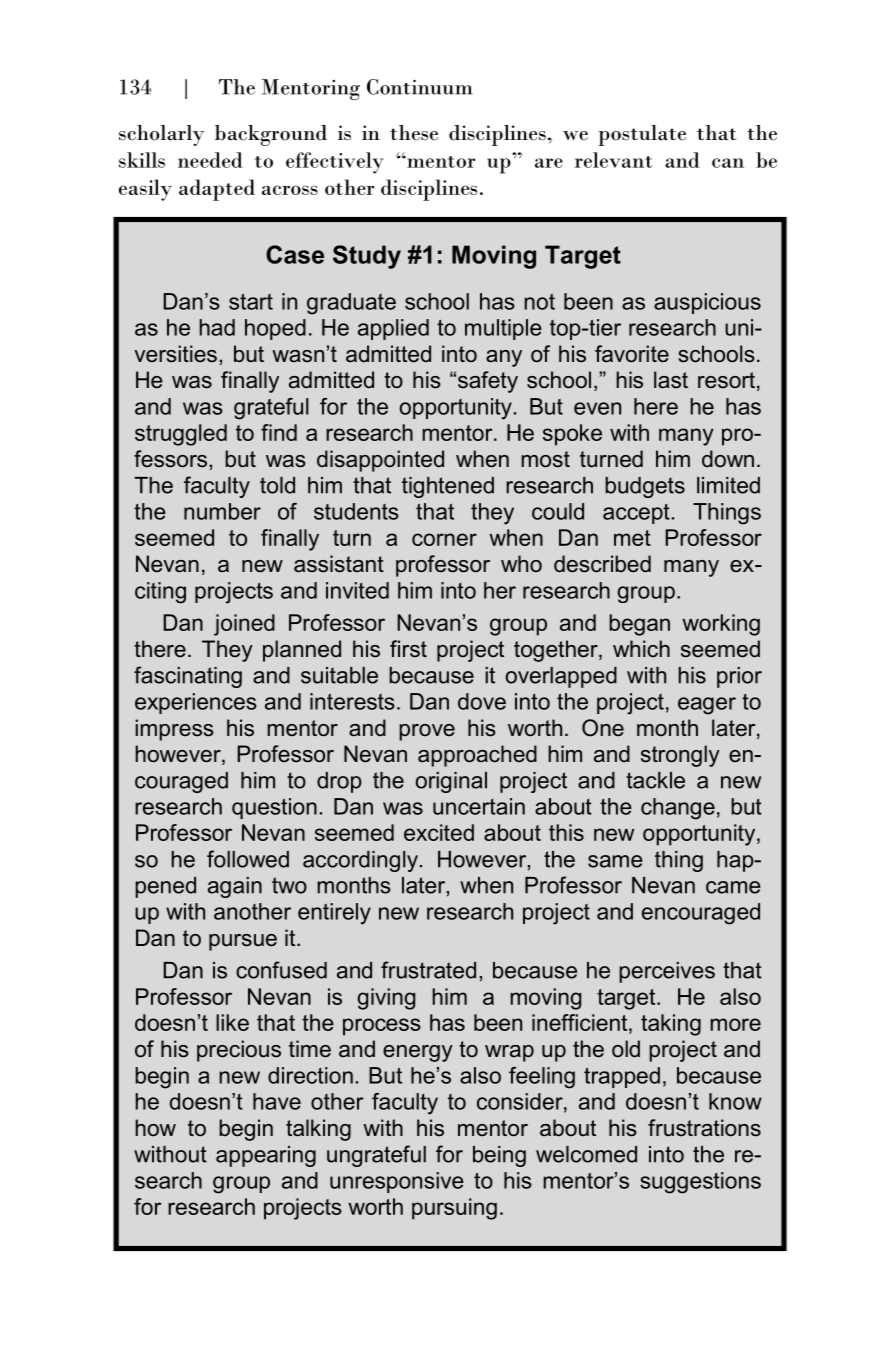 The width and height of the document is (896, 1345). What do you see at coordinates (414, 133) in the document?
I see `these` at bounding box center [414, 133].
